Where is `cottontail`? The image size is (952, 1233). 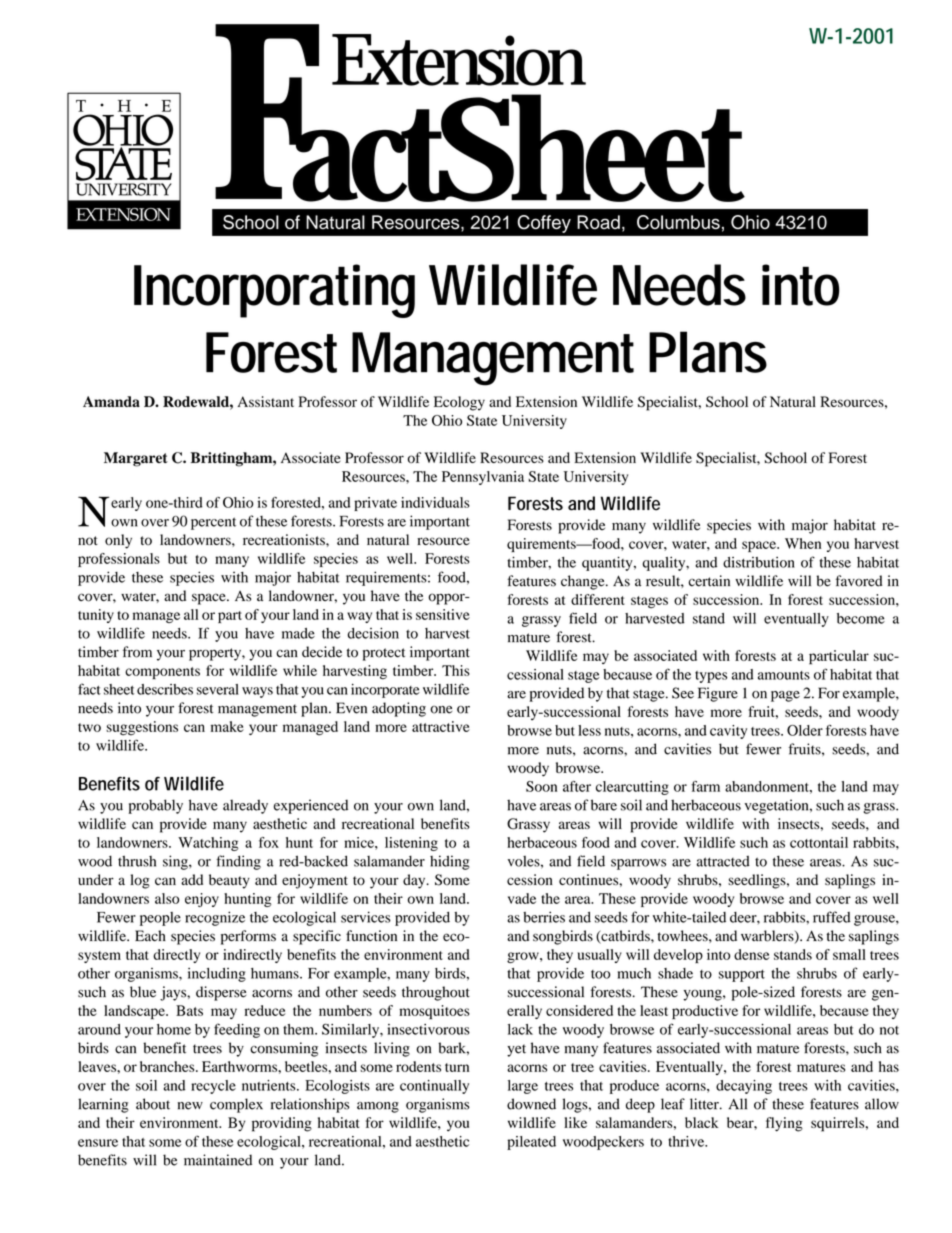
cottontail is located at coordinates (819, 842).
